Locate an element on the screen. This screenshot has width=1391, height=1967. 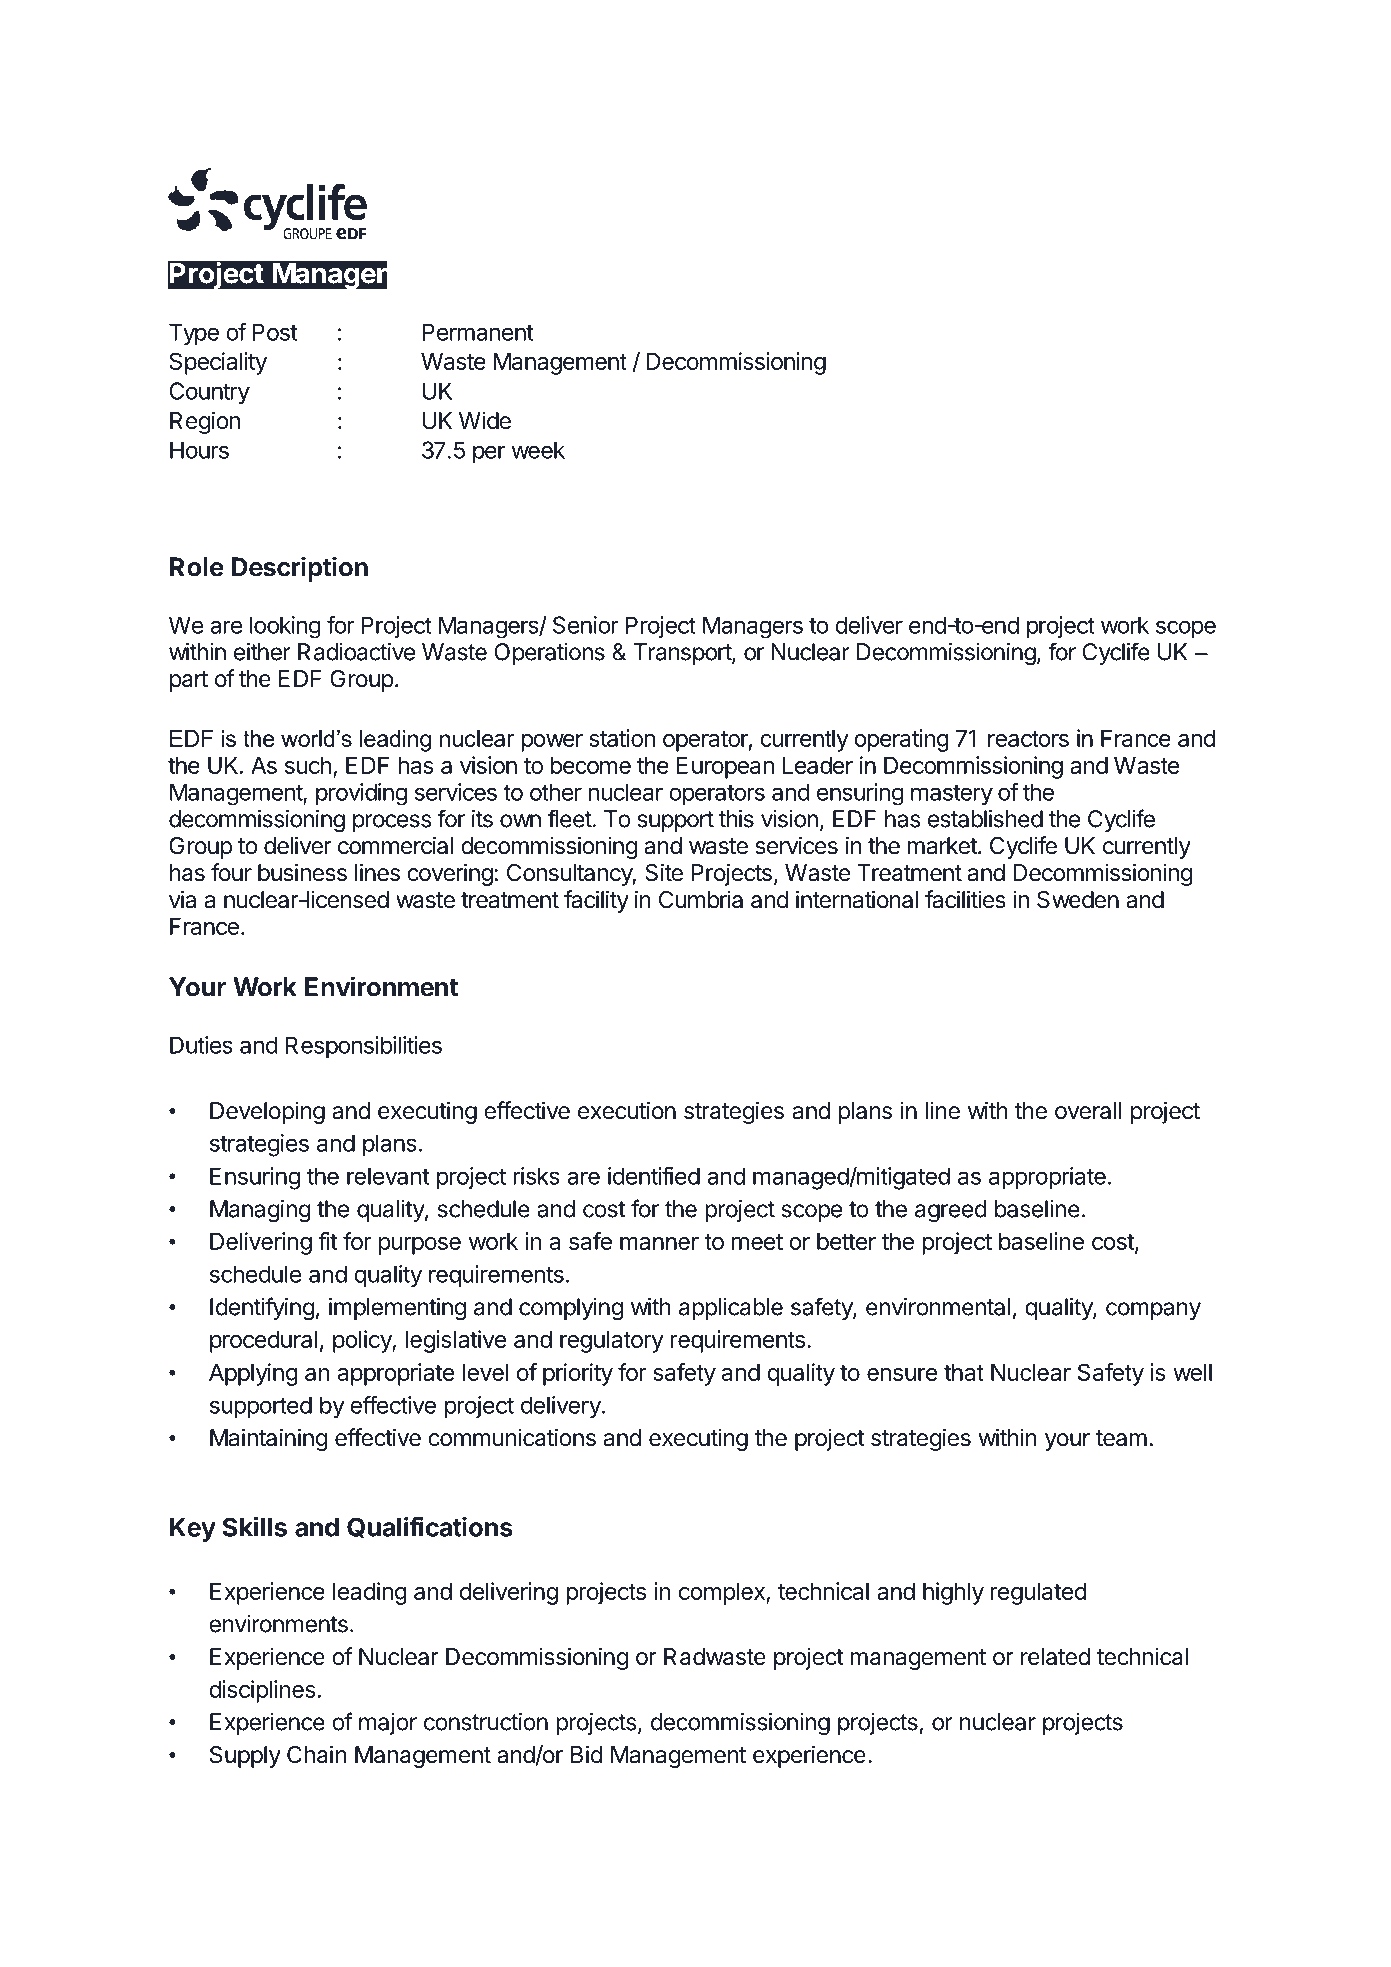
week is located at coordinates (538, 450).
